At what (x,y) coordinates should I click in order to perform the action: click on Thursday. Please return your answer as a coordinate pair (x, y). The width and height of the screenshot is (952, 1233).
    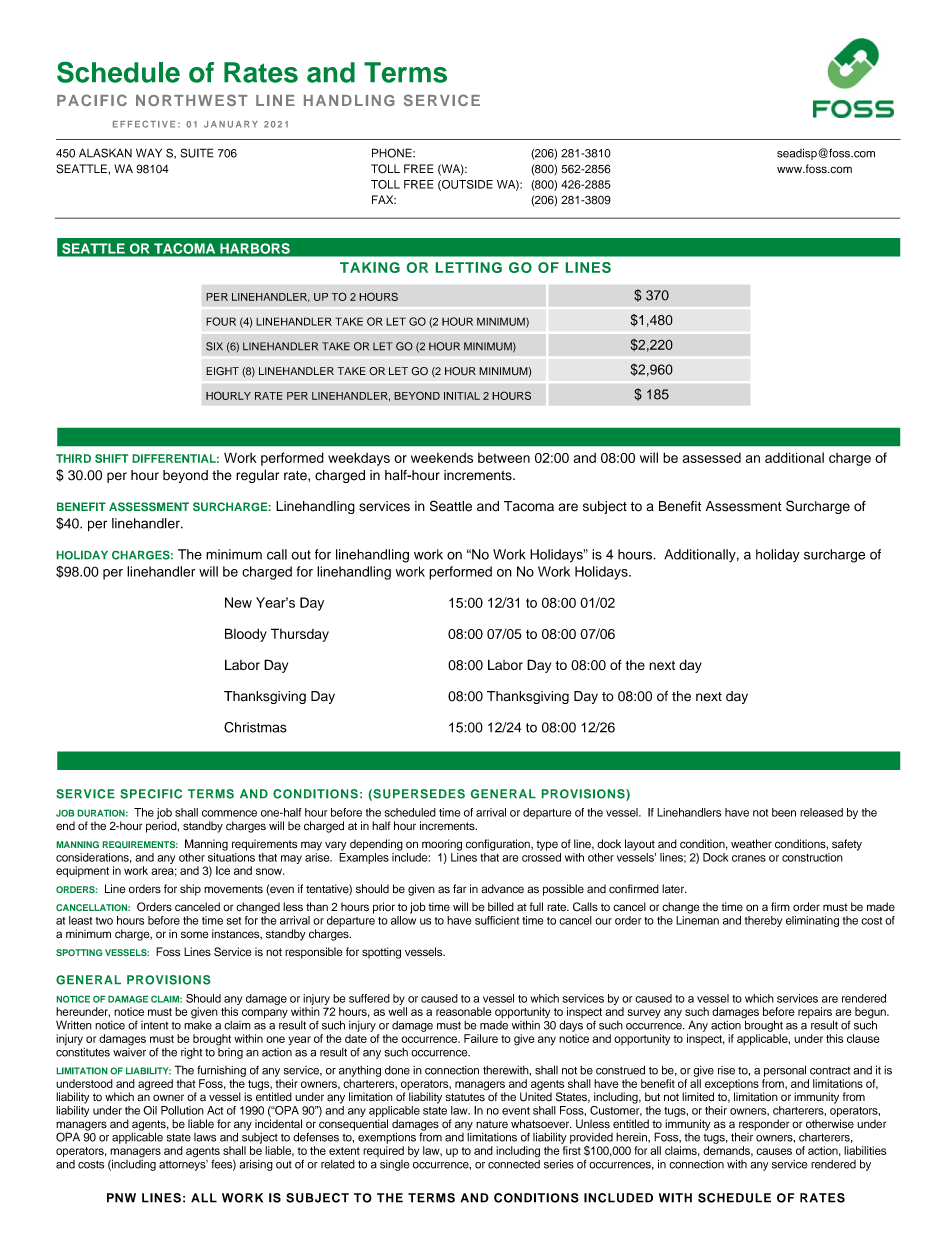
    Looking at the image, I should click on (300, 635).
